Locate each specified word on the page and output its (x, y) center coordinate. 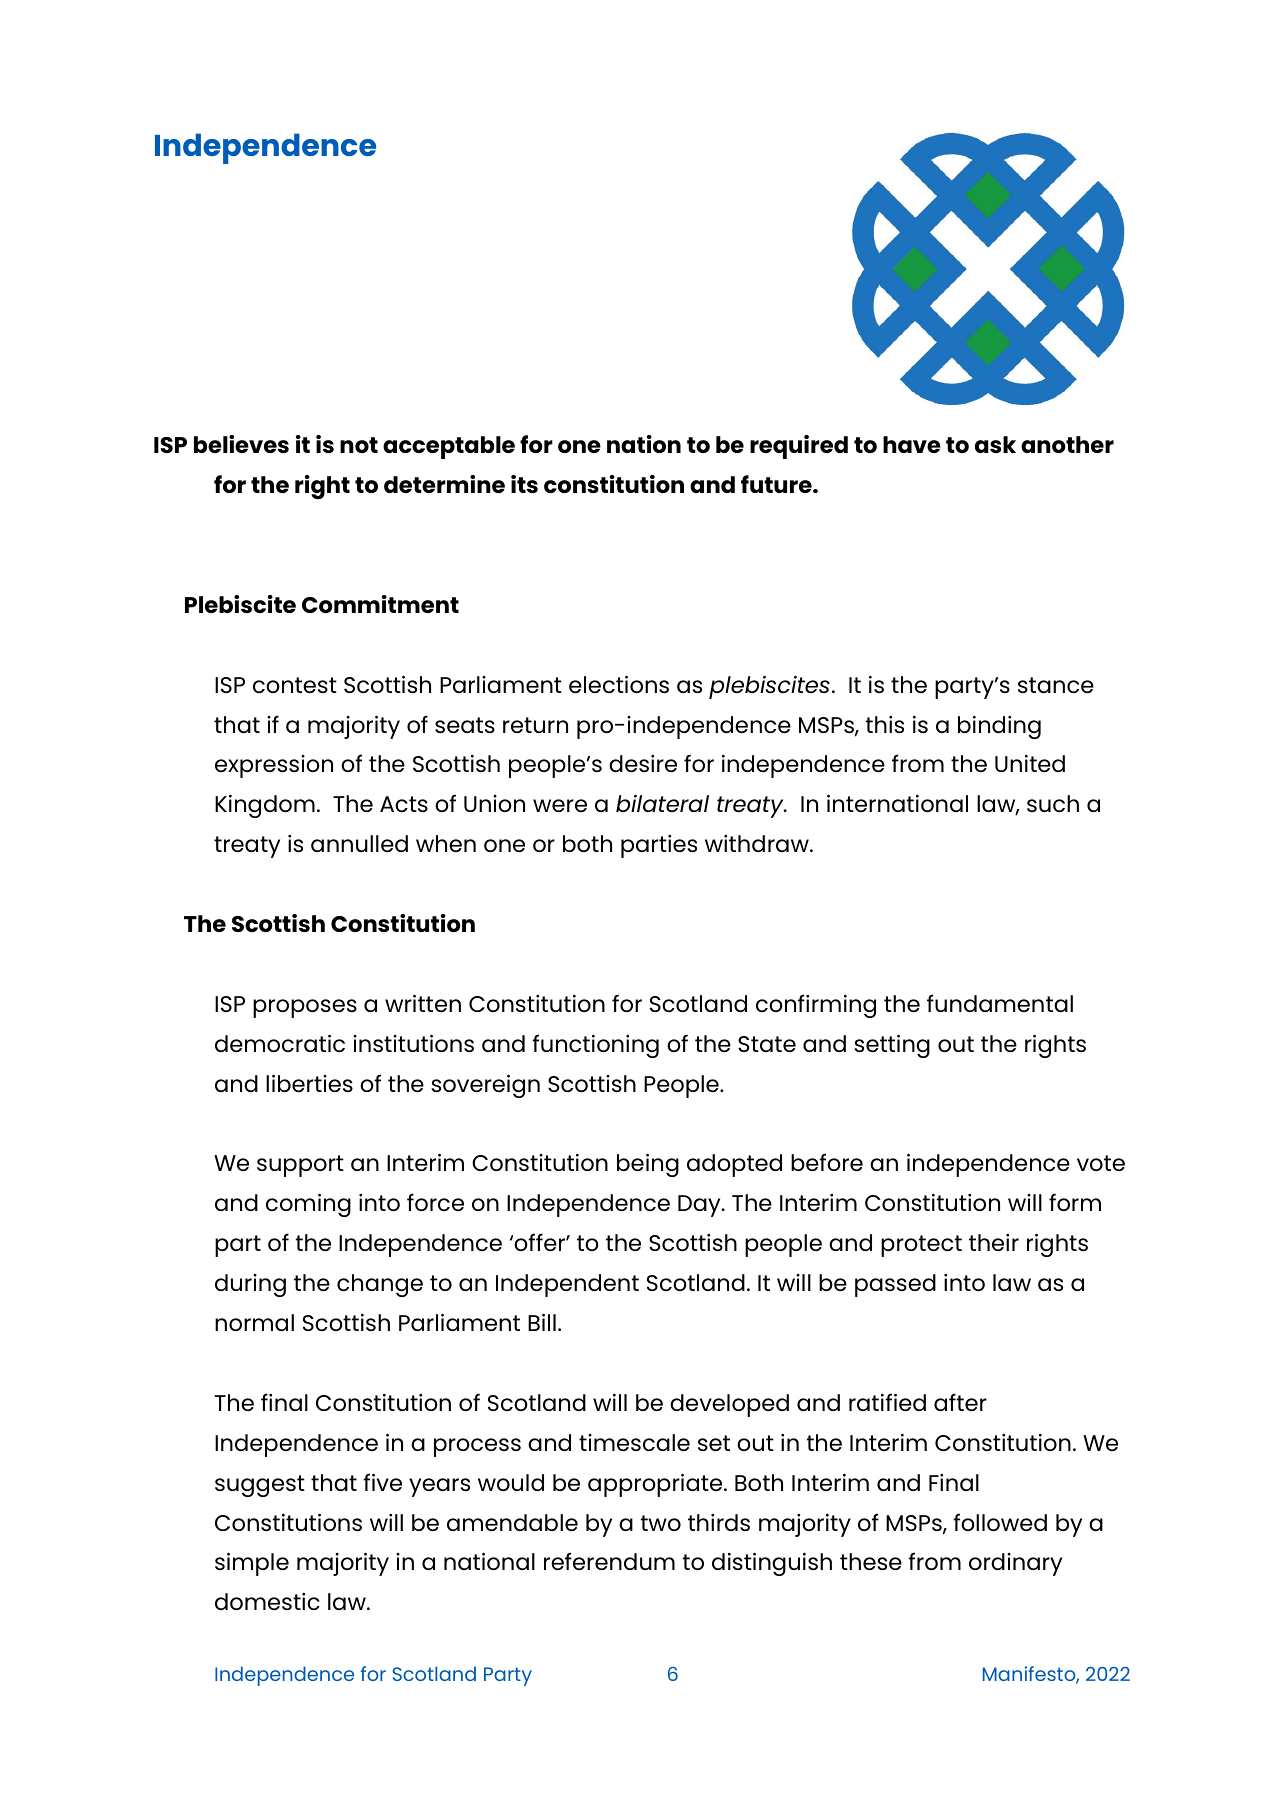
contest (295, 685)
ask (995, 444)
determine (444, 484)
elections (619, 684)
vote (1101, 1163)
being (648, 1165)
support (300, 1166)
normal (254, 1322)
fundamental (1000, 1003)
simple (252, 1564)
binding (999, 727)
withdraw (758, 843)
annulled (359, 843)
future (777, 484)
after (960, 1402)
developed (729, 1405)
